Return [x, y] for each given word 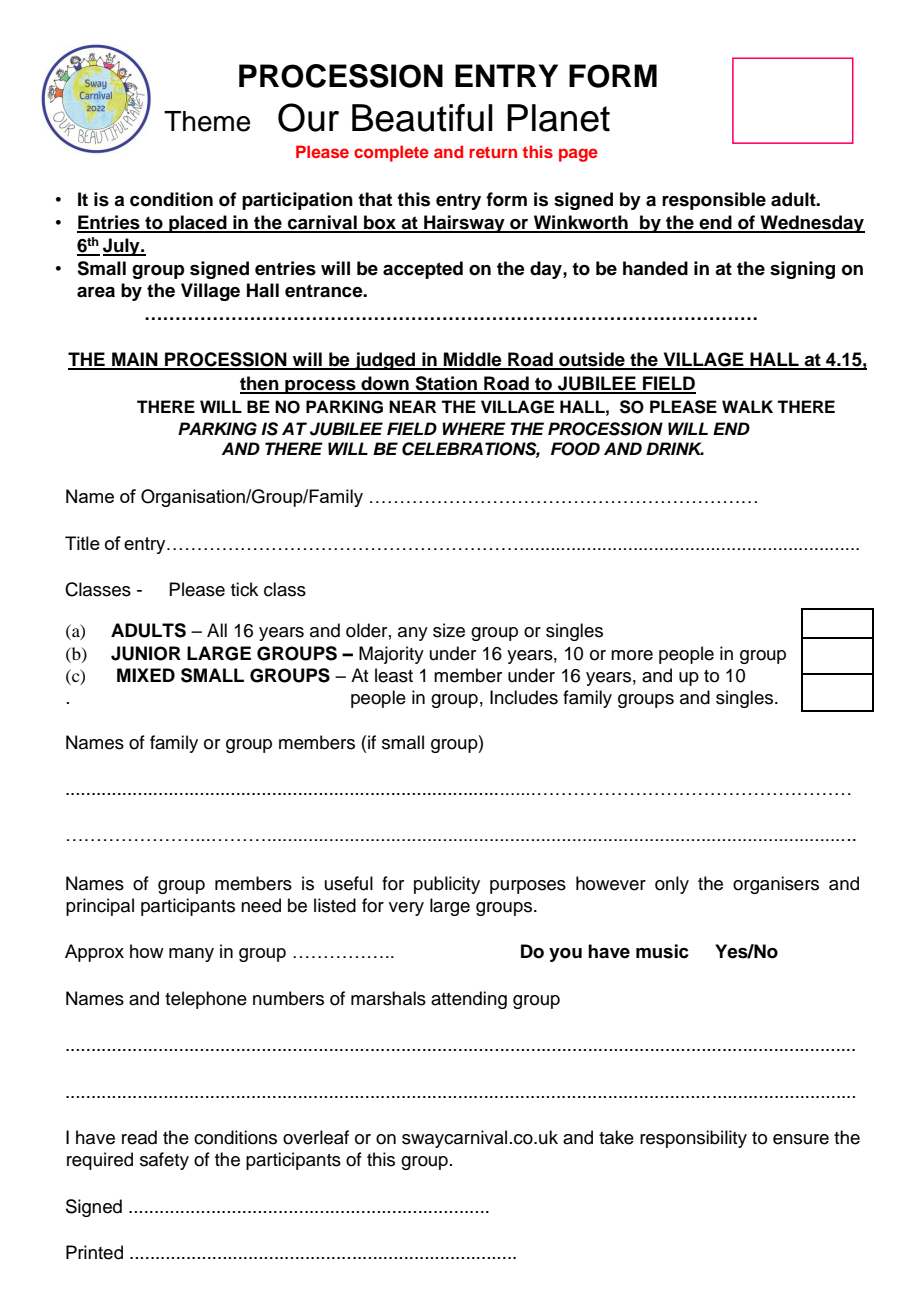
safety [164, 1161]
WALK [747, 406]
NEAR [412, 406]
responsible [714, 201]
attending [469, 1000]
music [662, 951]
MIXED [146, 675]
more [632, 655]
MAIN [135, 360]
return [493, 152]
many [191, 955]
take [616, 1137]
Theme [207, 121]
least [394, 675]
